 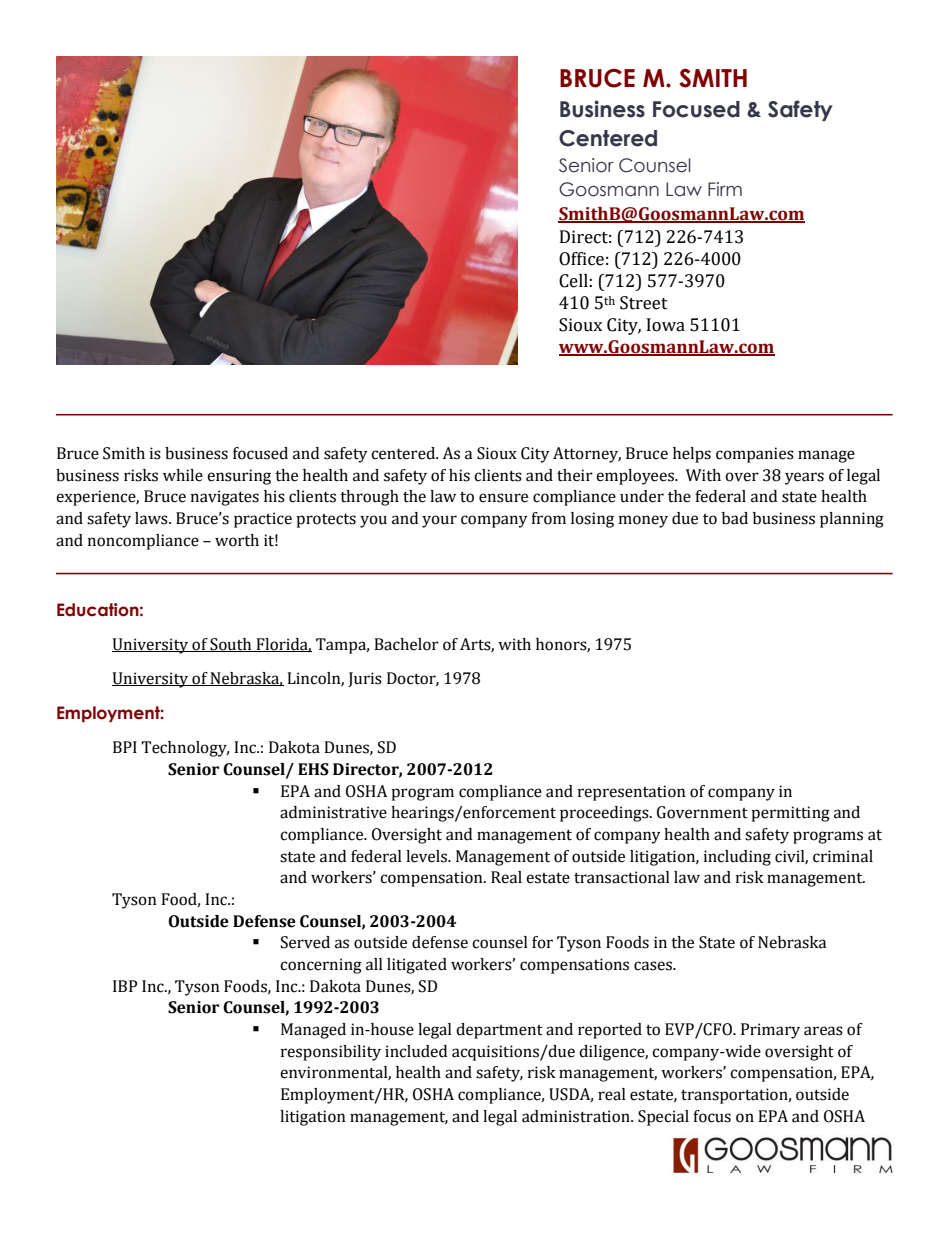 I want to click on Bachelor, so click(x=406, y=644).
